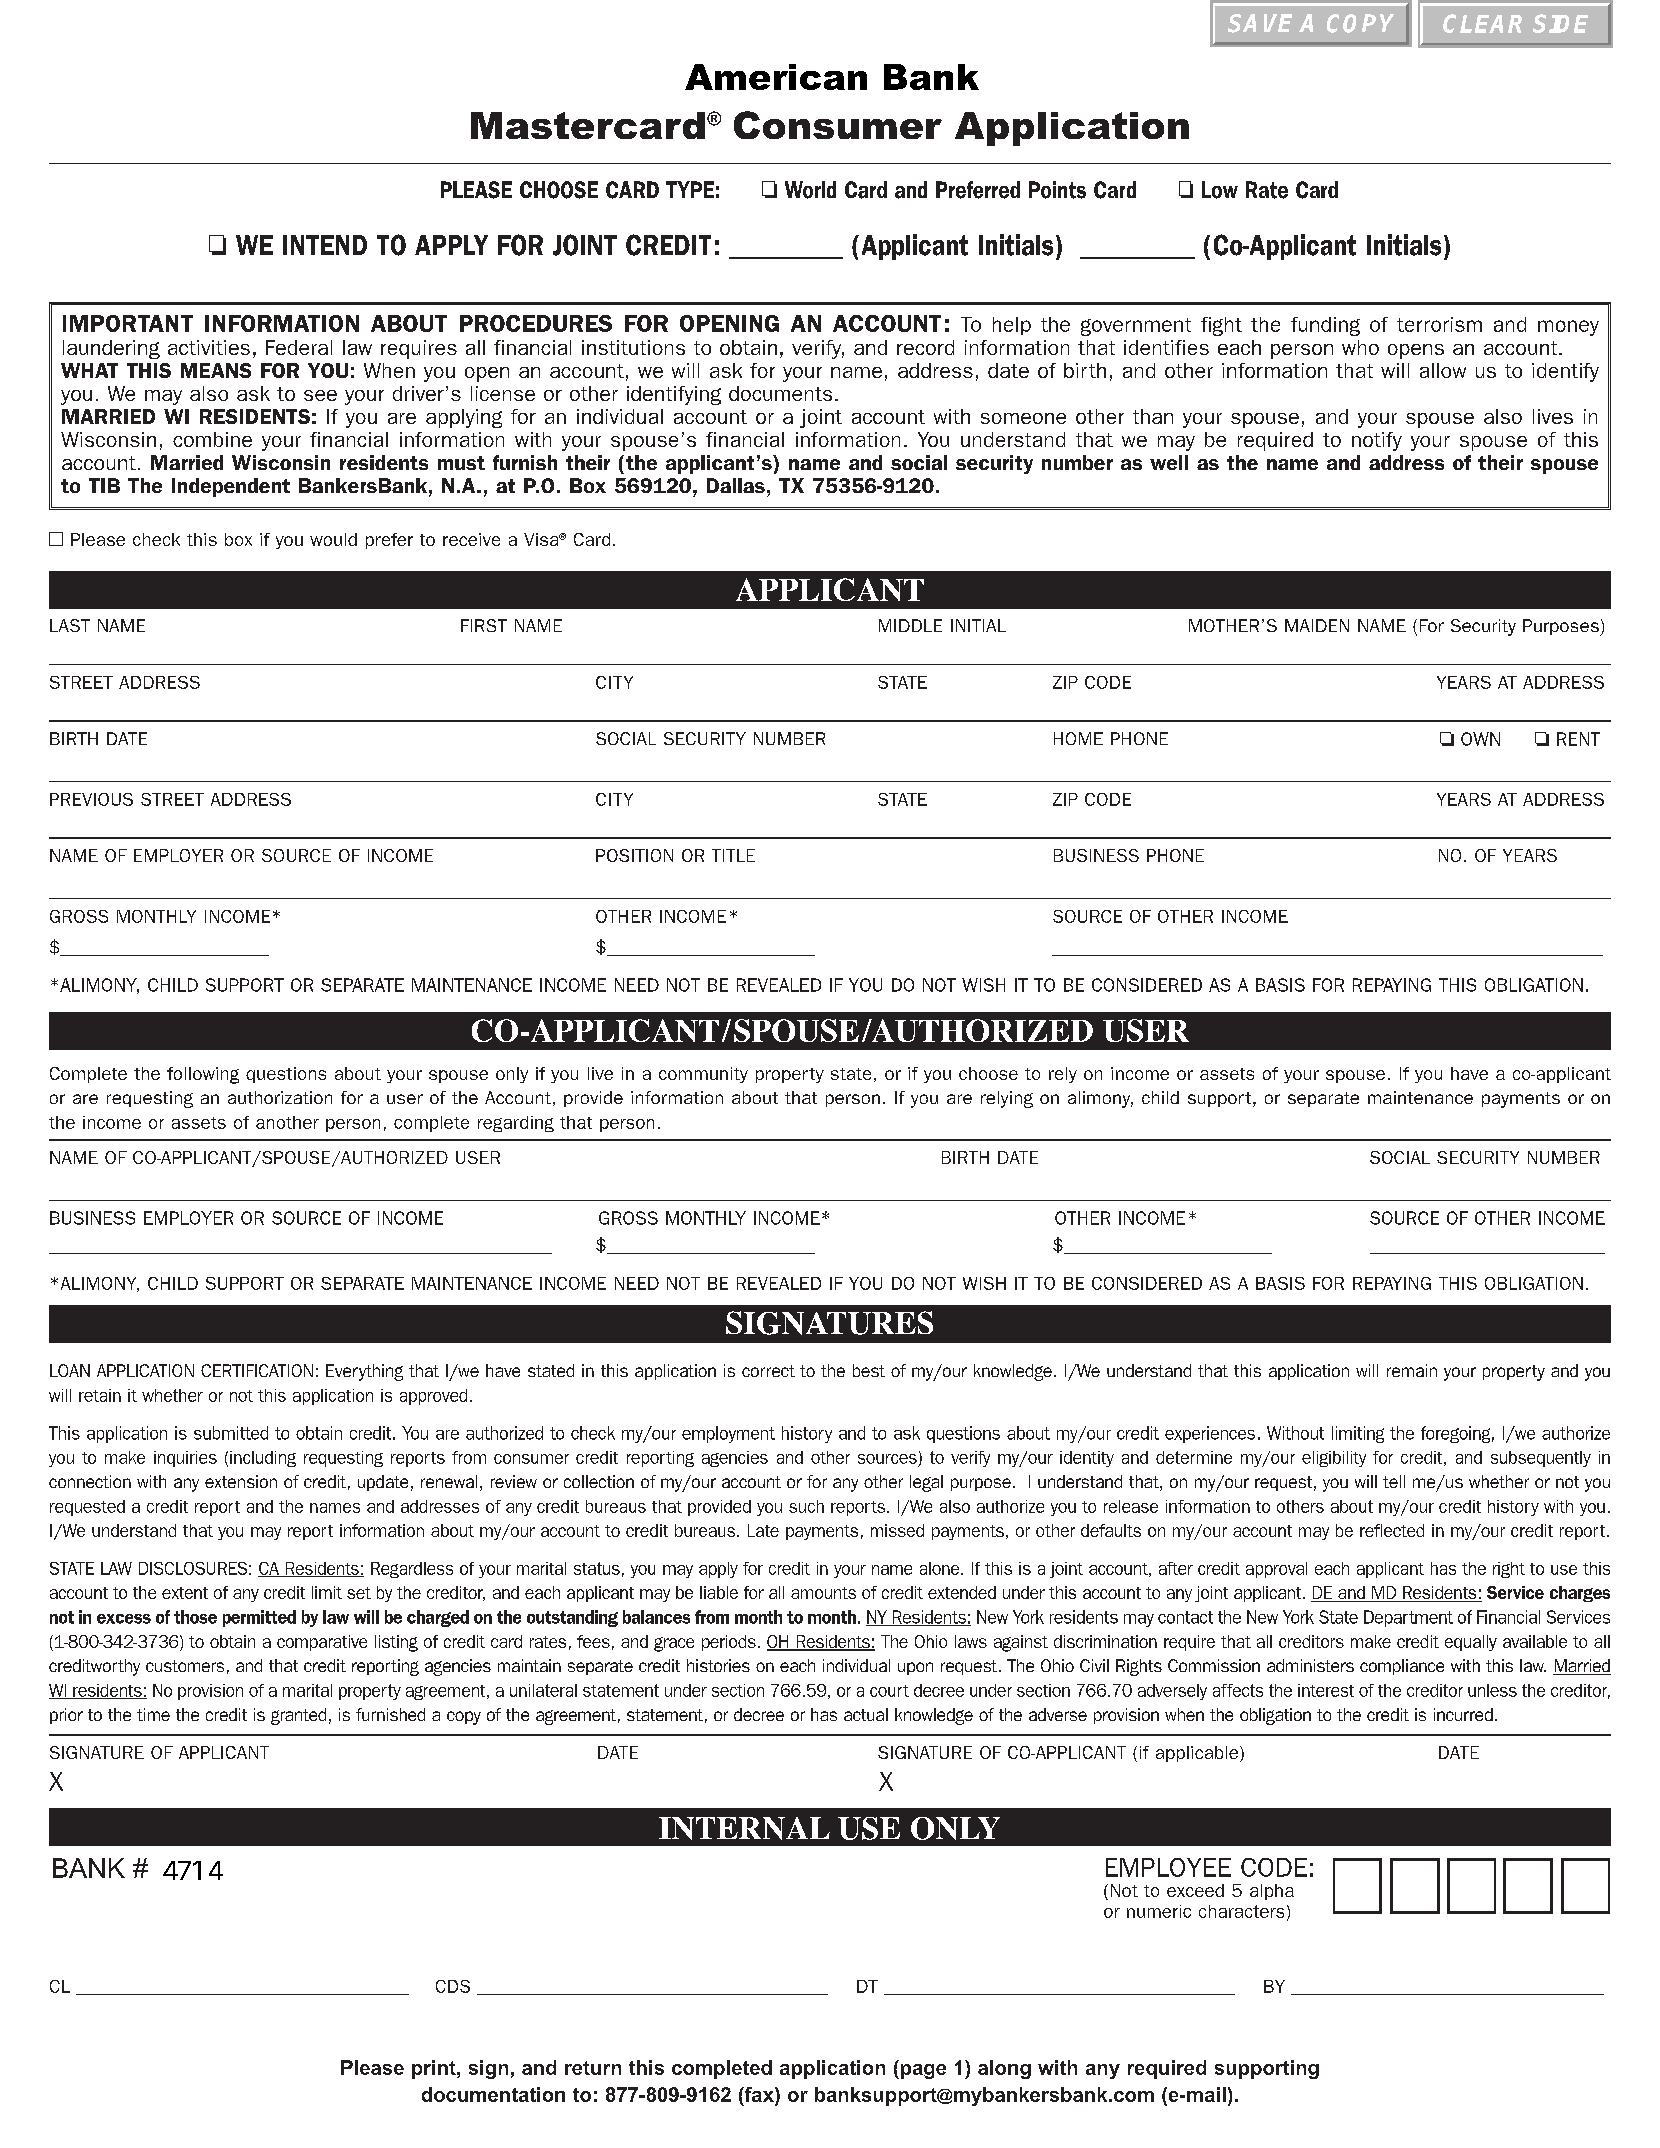 The height and width of the document is (2148, 1660). What do you see at coordinates (810, 190) in the document?
I see `World` at bounding box center [810, 190].
